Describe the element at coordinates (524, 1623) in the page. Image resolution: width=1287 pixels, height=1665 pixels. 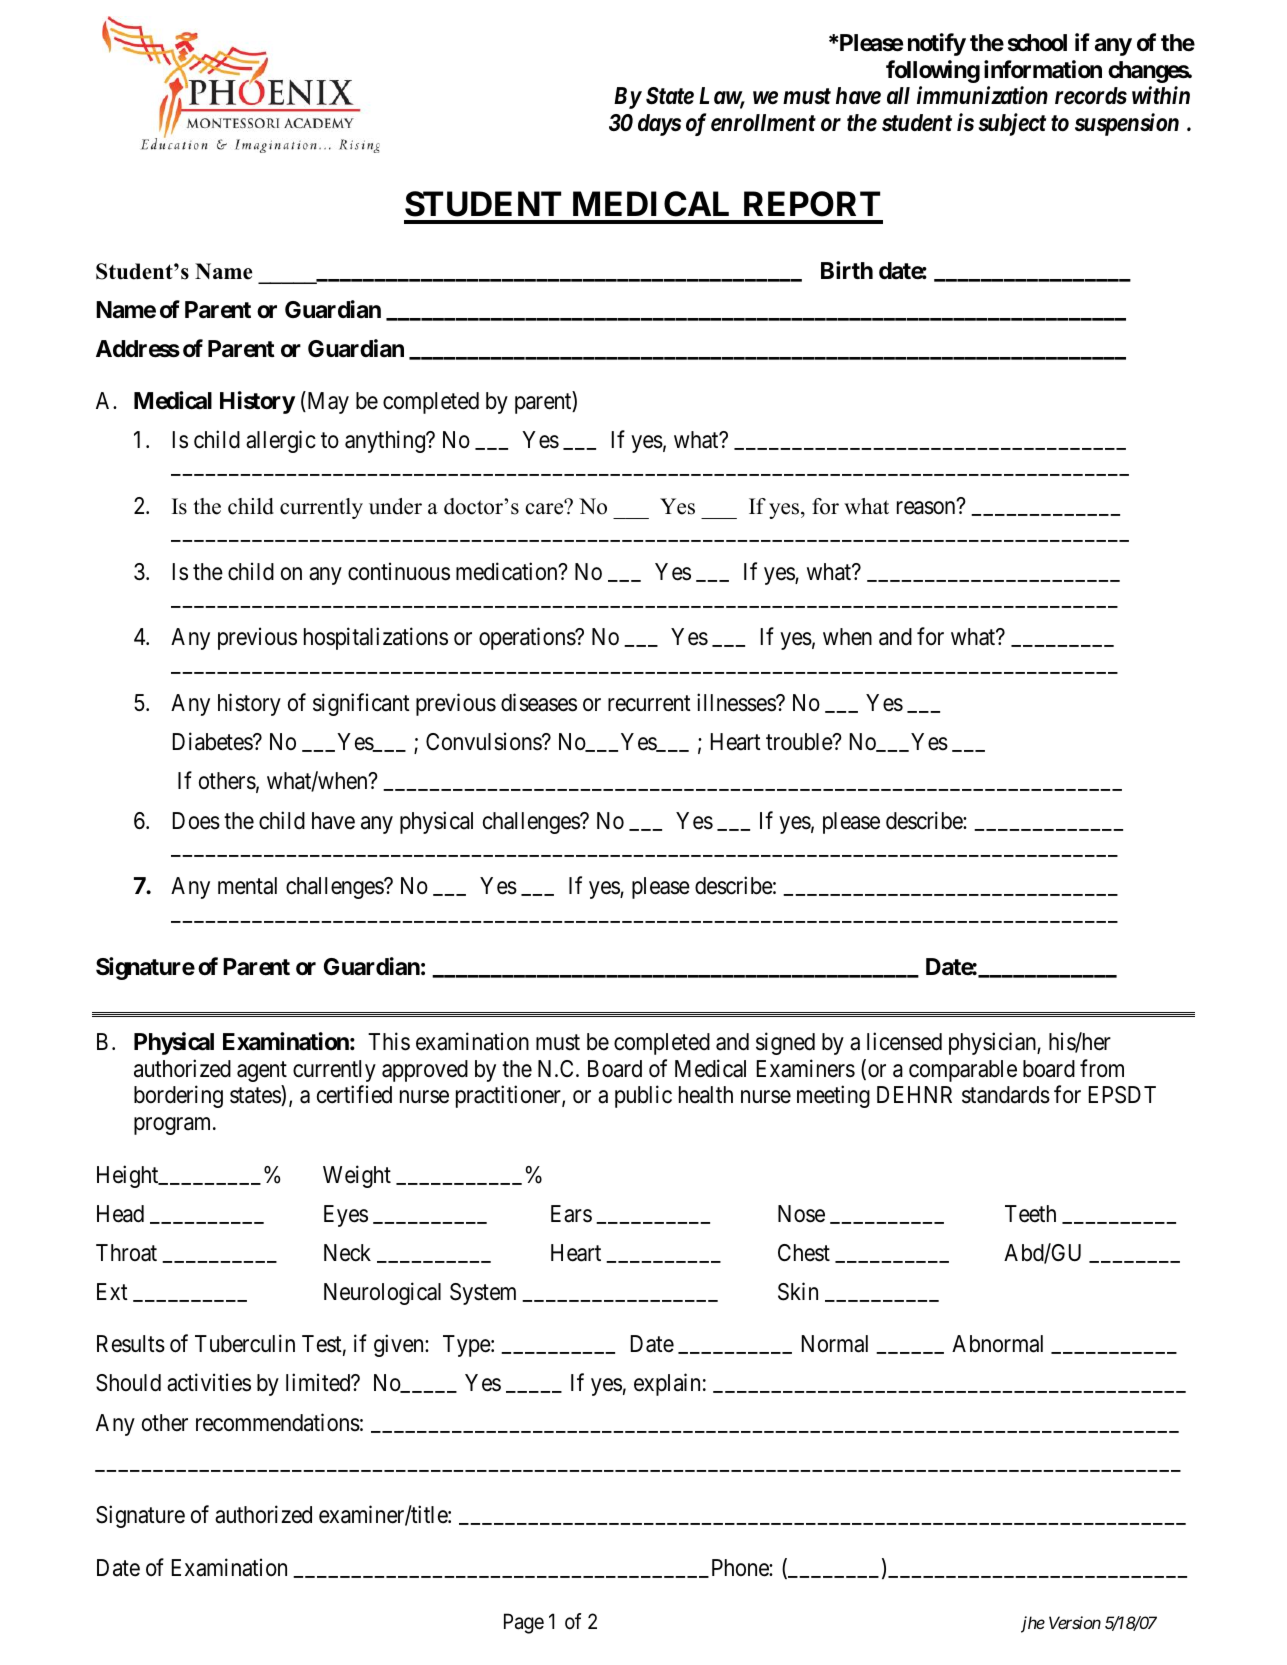
I see `Page` at that location.
